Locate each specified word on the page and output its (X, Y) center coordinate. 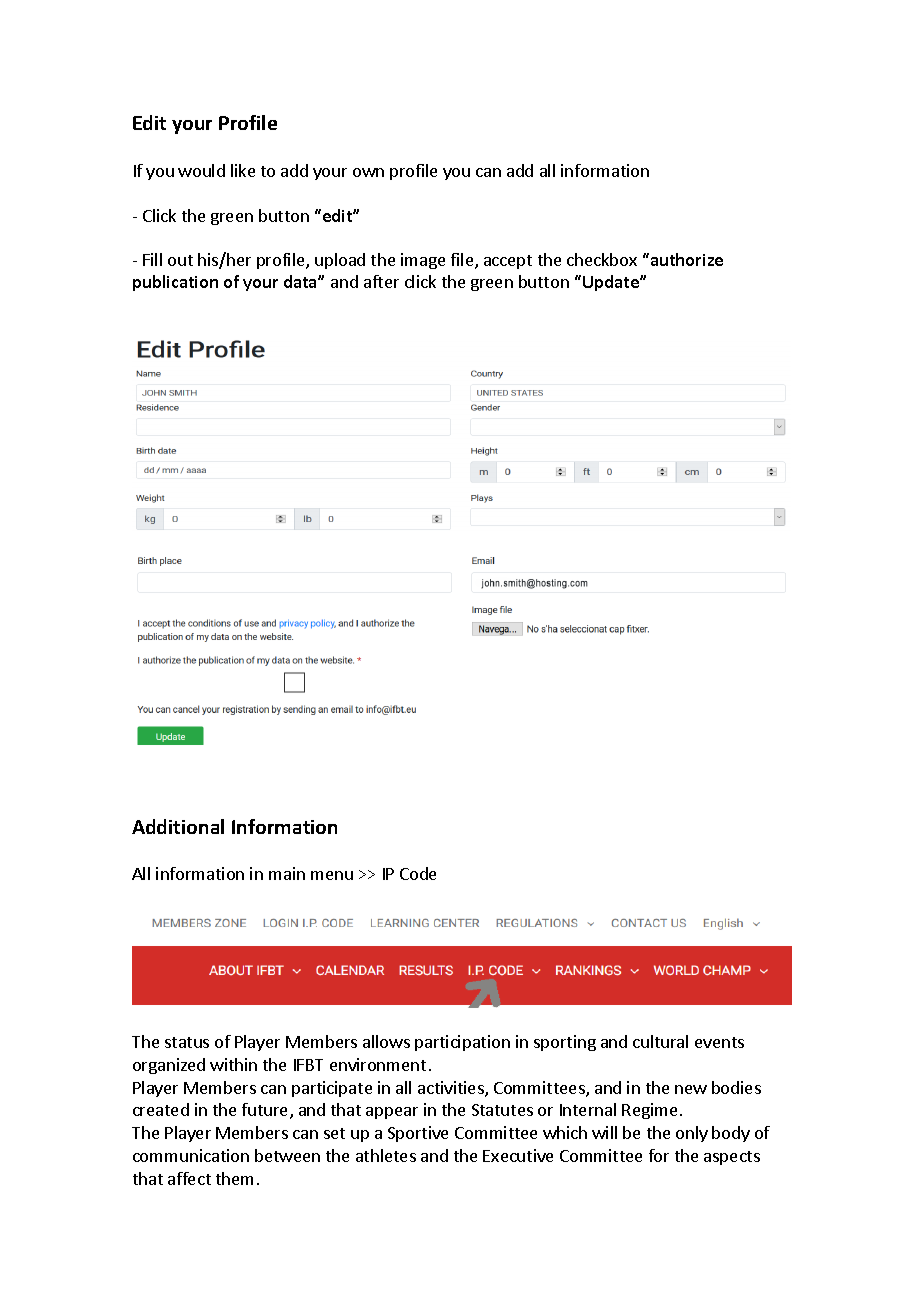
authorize (685, 259)
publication (175, 283)
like (243, 170)
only (692, 1134)
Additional (178, 826)
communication (191, 1155)
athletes (386, 1155)
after (381, 281)
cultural (660, 1041)
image (423, 261)
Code (418, 873)
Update (612, 283)
